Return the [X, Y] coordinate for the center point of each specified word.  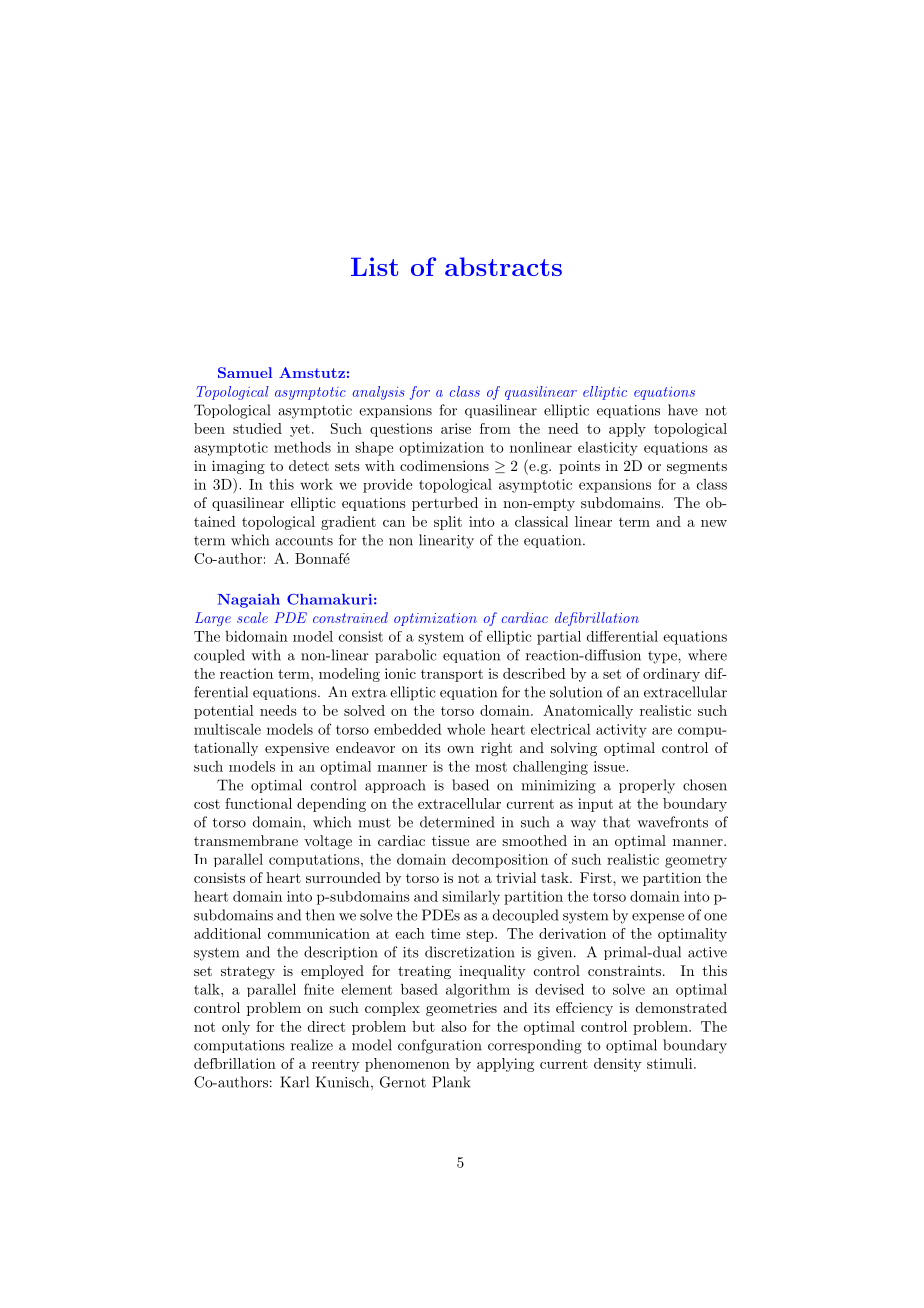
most [491, 767]
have [683, 410]
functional [258, 803]
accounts [304, 541]
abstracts [503, 266]
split [448, 523]
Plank [451, 1082]
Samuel [245, 372]
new [714, 523]
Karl [294, 1082]
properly [647, 786]
